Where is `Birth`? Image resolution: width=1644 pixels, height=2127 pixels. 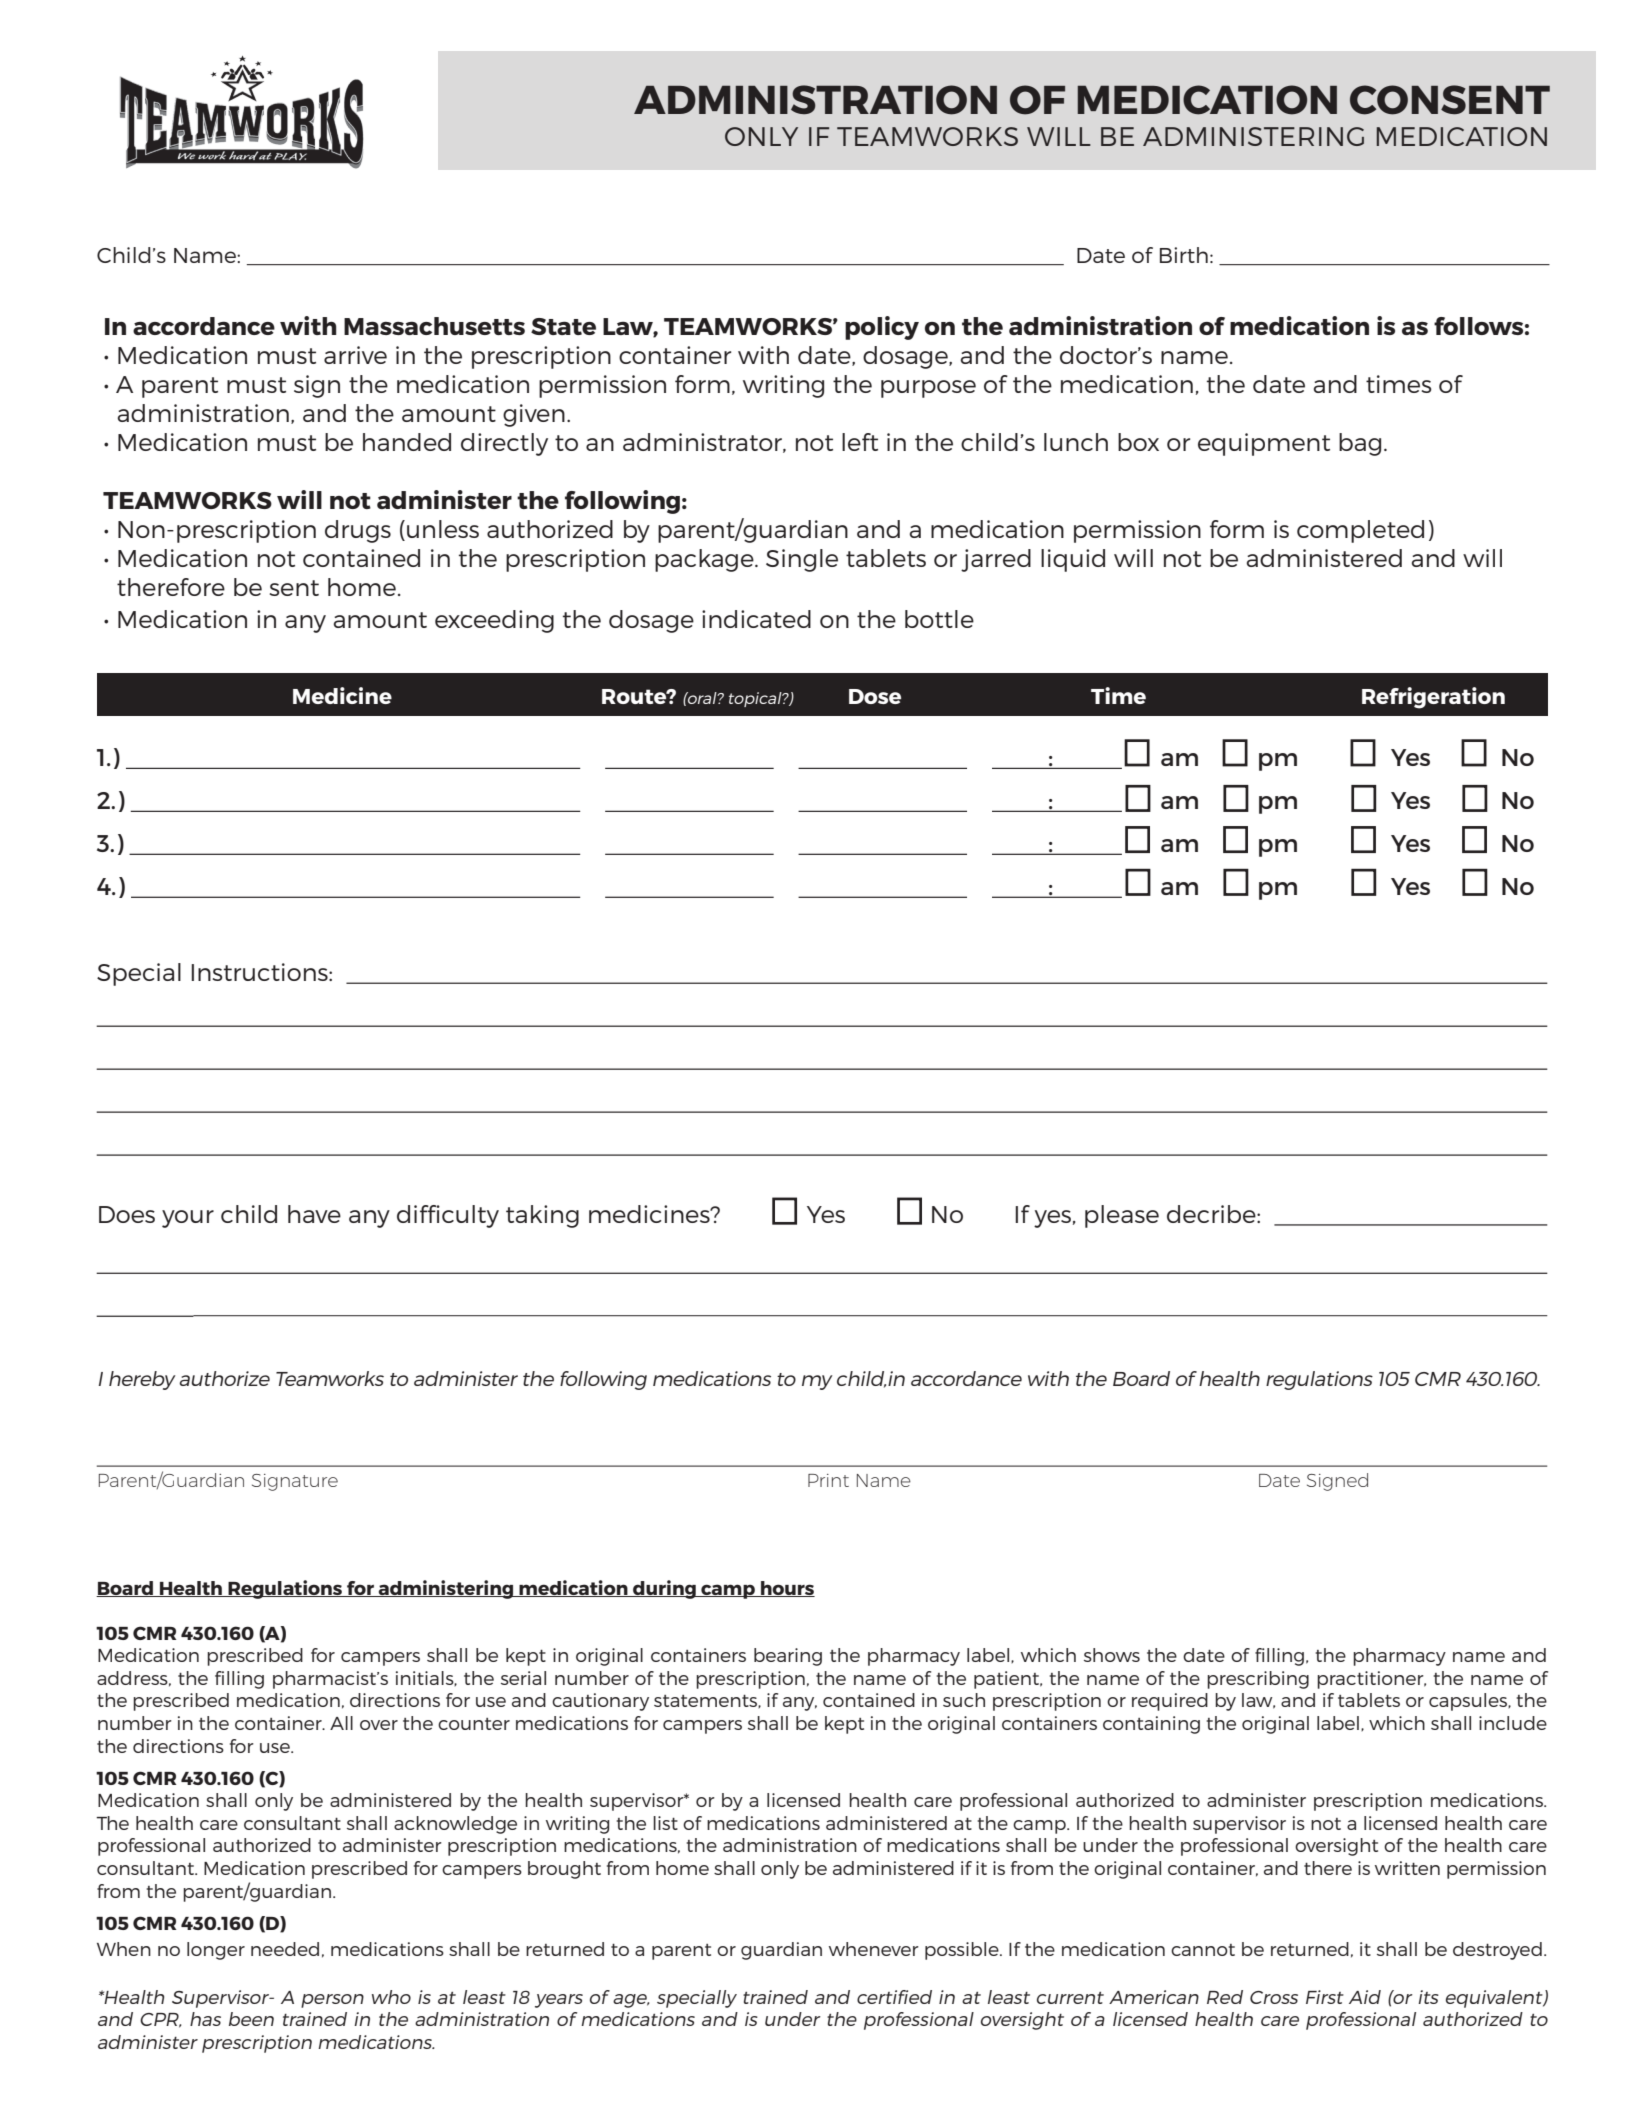
Birth is located at coordinates (1184, 255).
